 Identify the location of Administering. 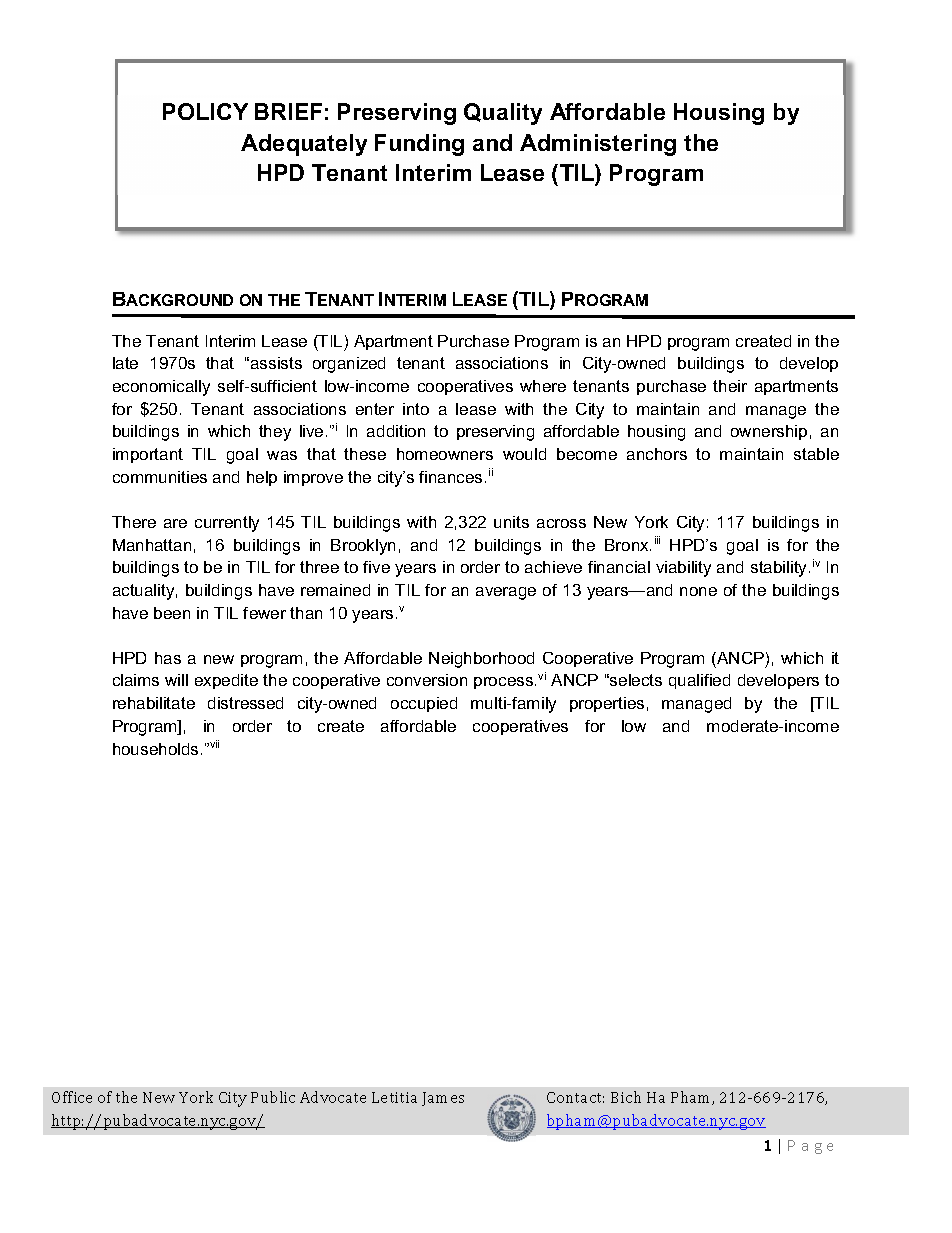
(598, 145).
